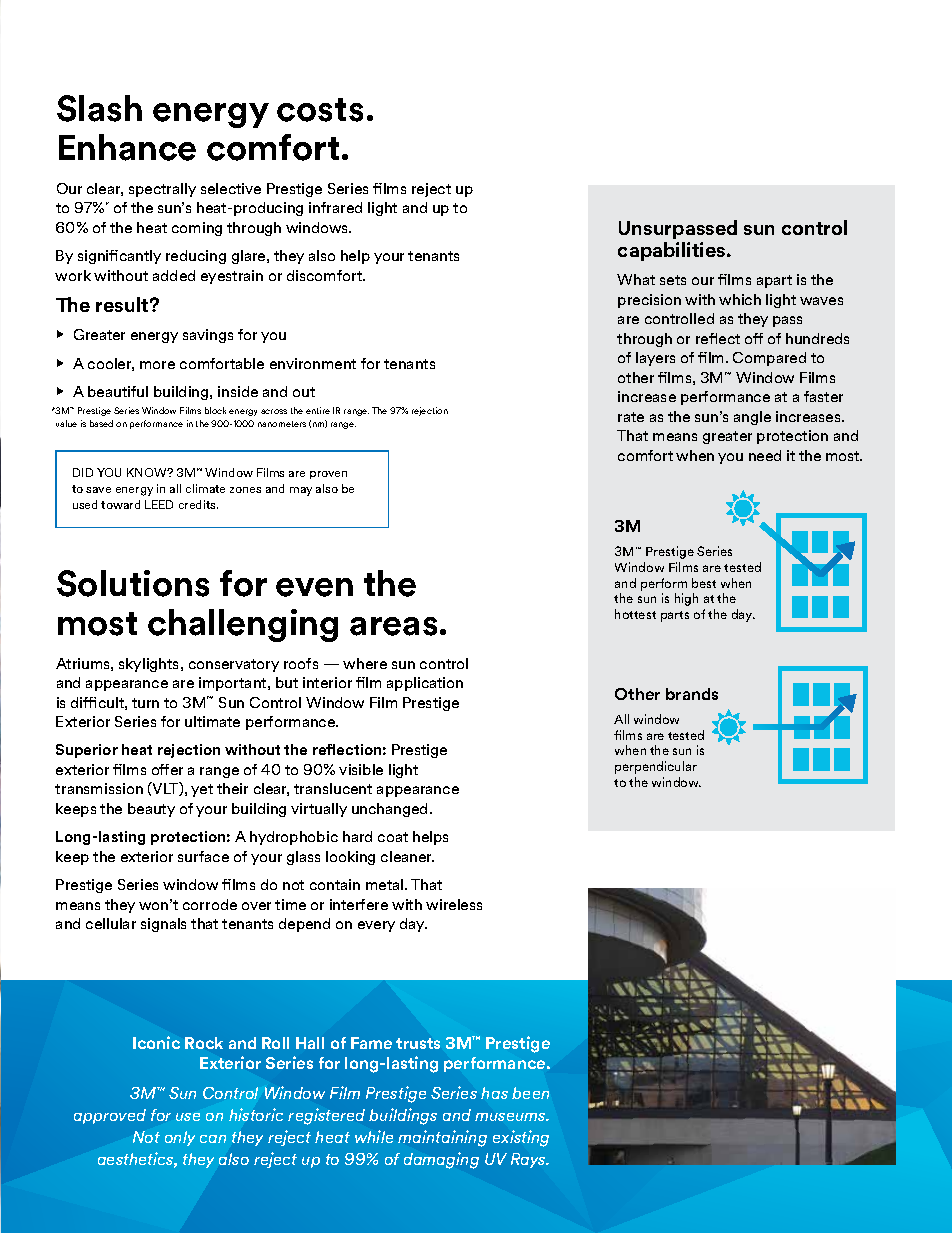  Describe the element at coordinates (320, 110) in the document. I see `costs` at that location.
